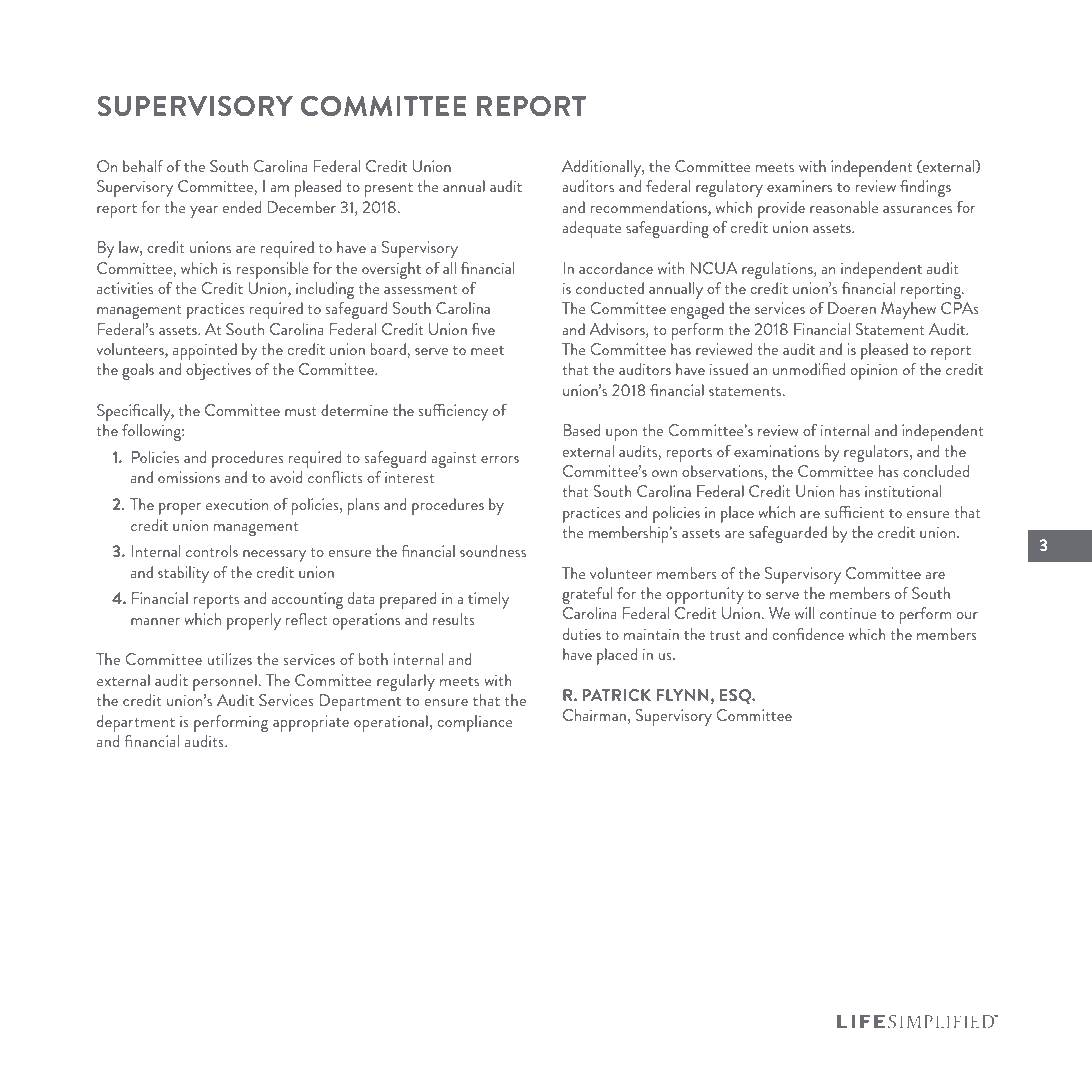 The width and height of the page is (1092, 1092). Describe the element at coordinates (848, 613) in the page. I see `continue` at that location.
